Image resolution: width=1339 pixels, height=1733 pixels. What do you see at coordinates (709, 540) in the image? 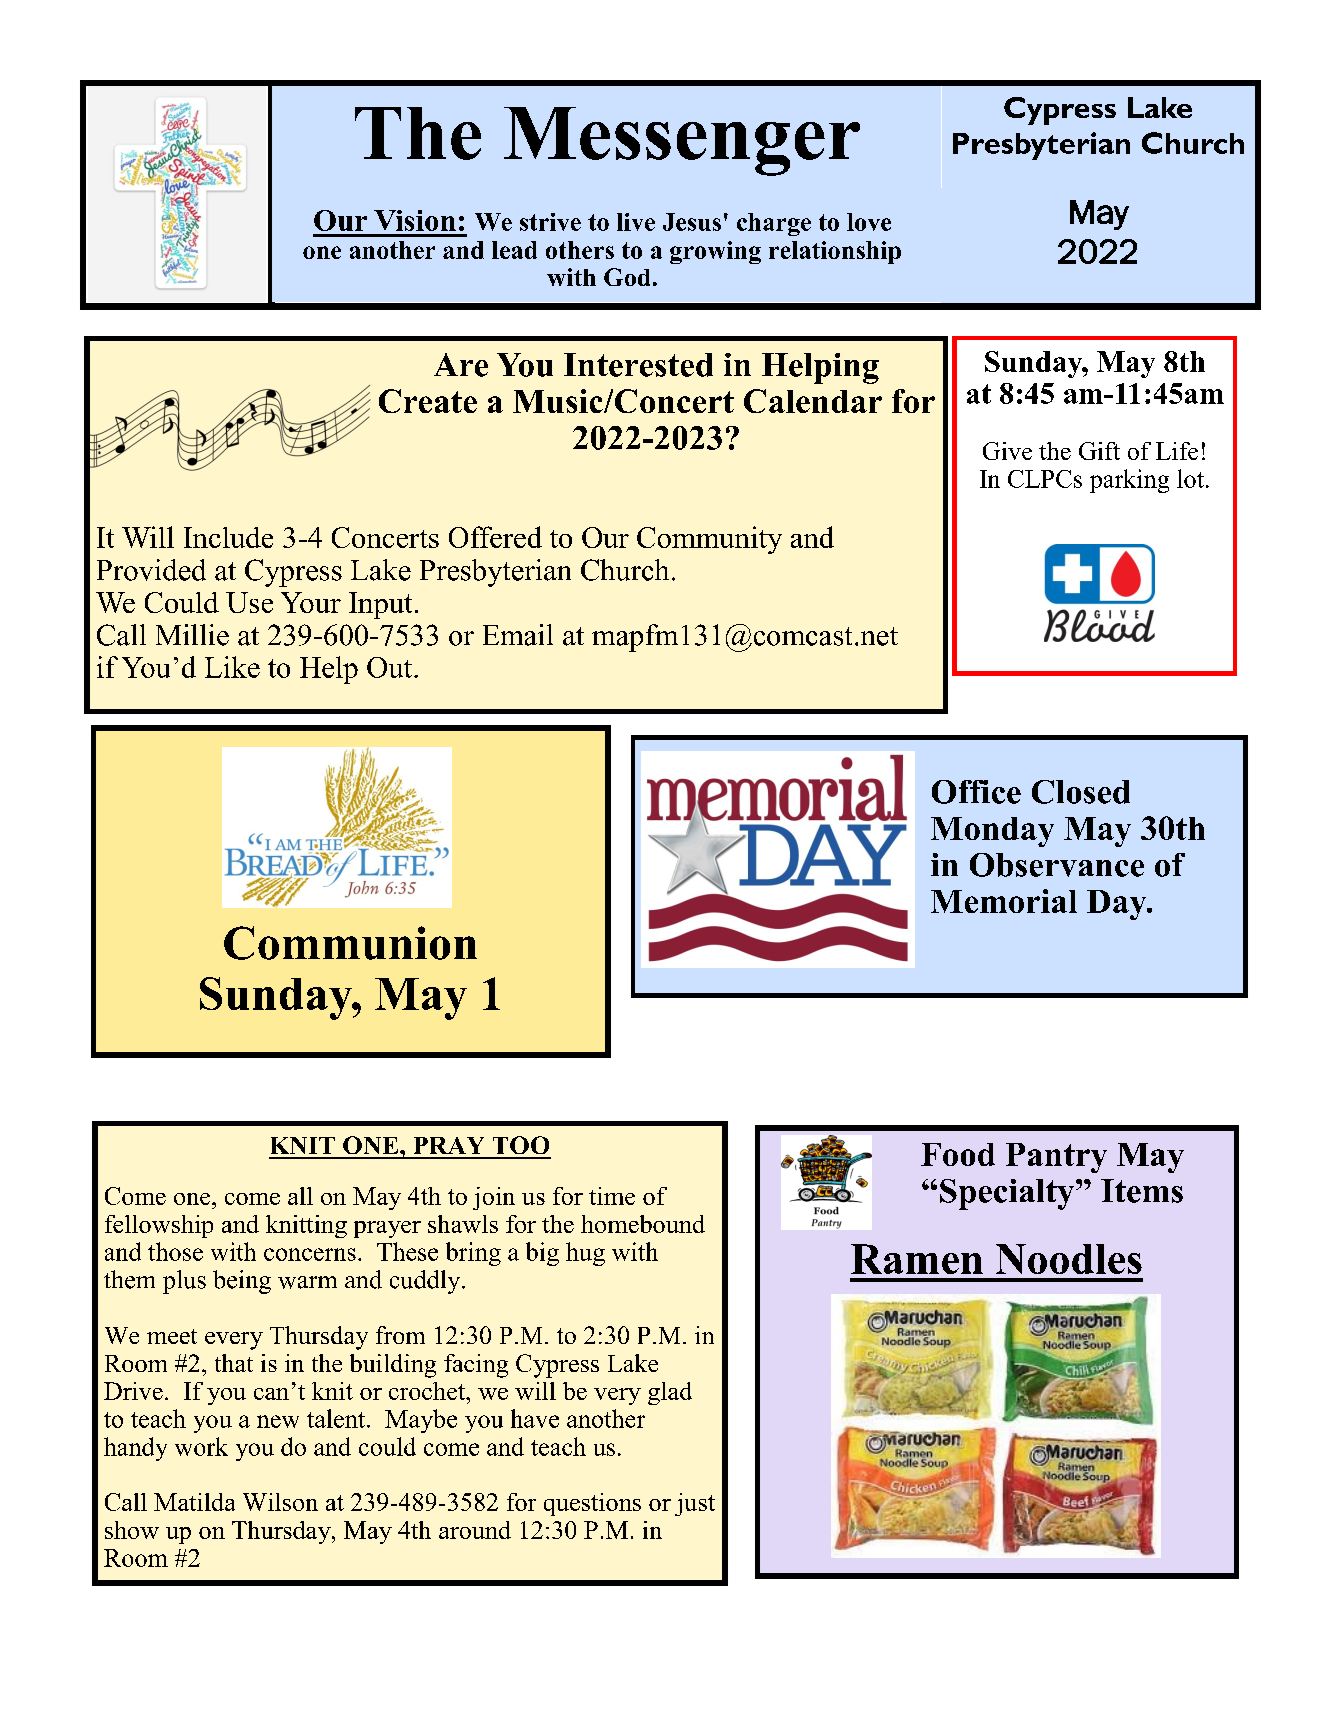
I see `Community` at bounding box center [709, 540].
